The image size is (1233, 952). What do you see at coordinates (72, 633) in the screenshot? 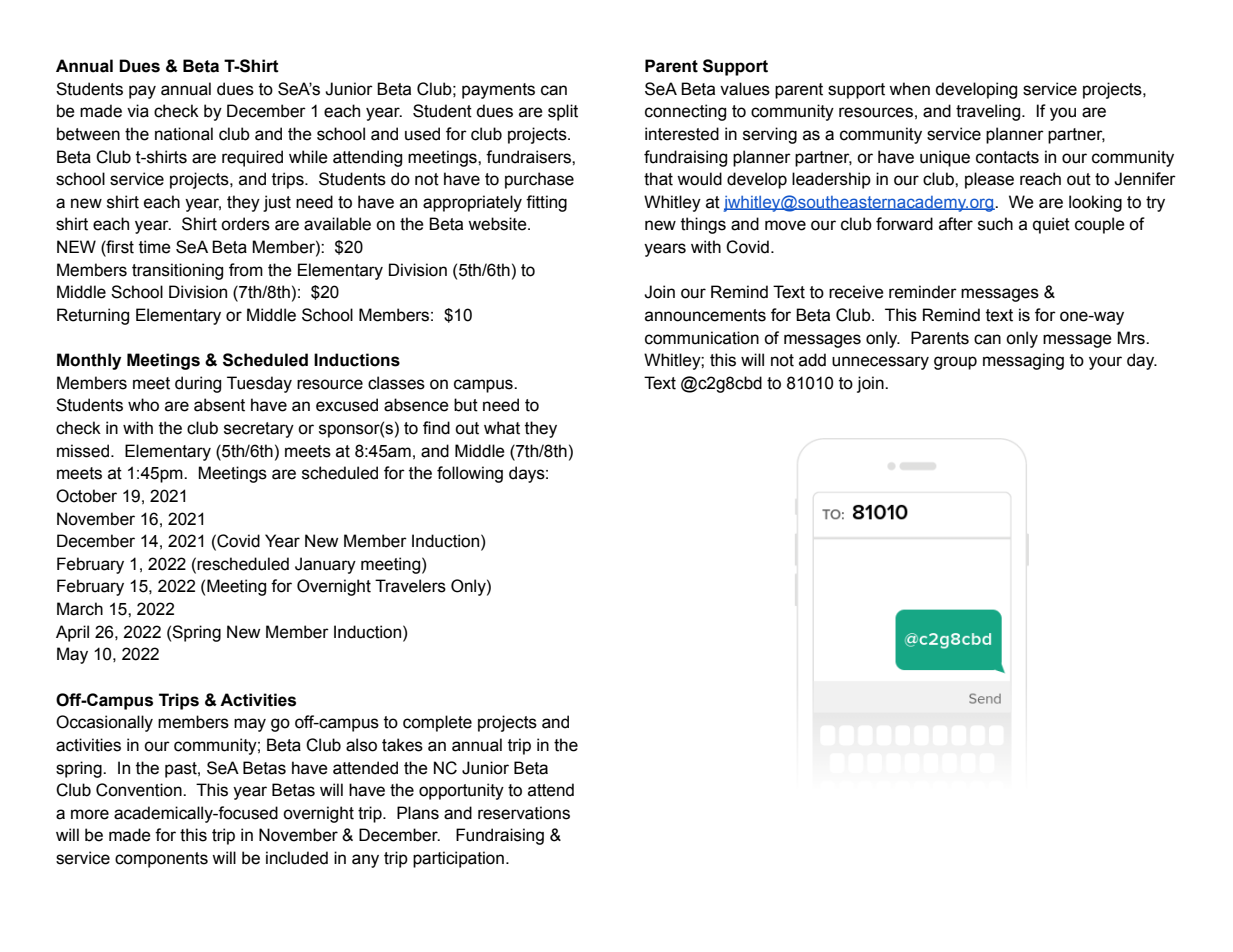
I see `April` at bounding box center [72, 633].
